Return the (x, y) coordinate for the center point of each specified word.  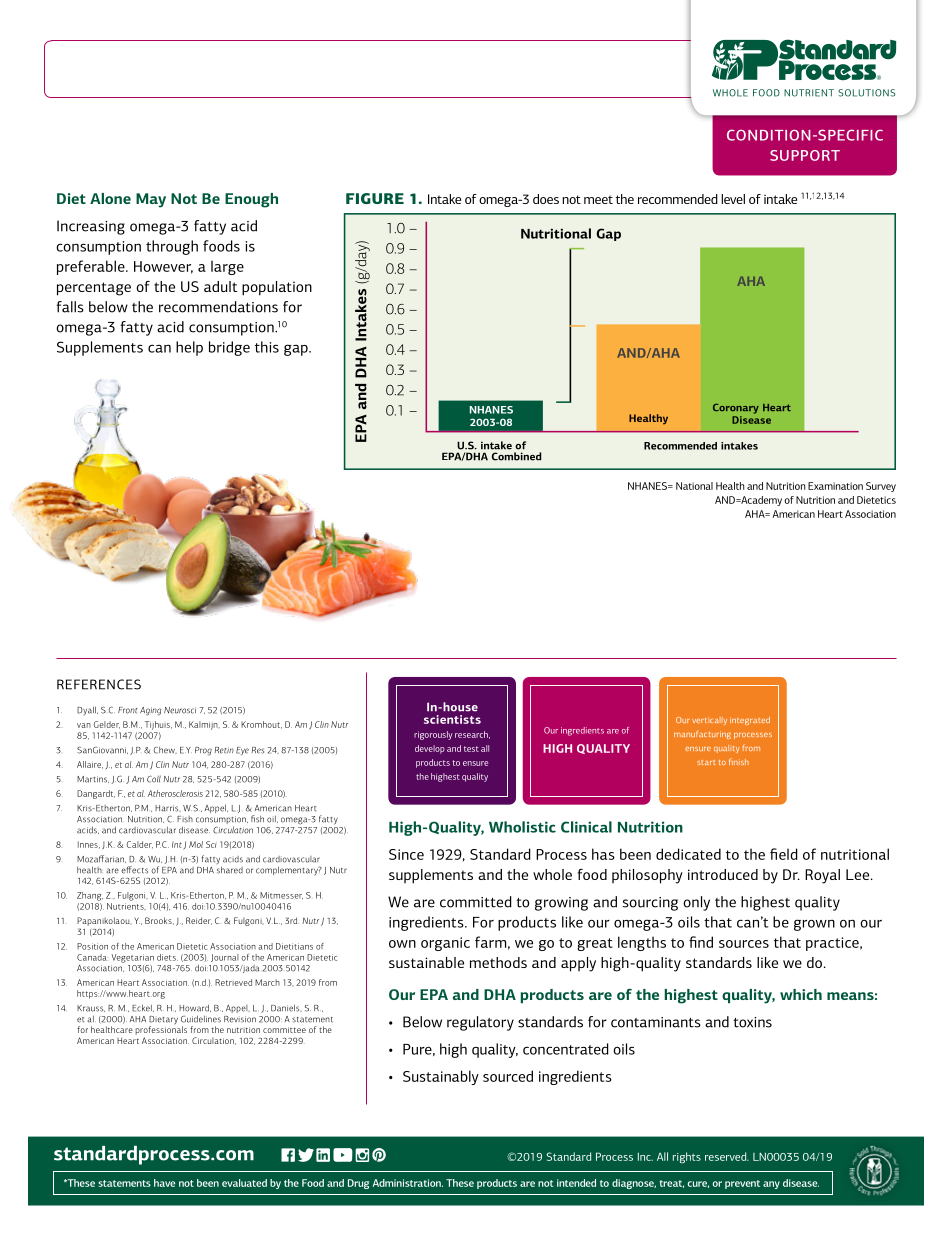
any (771, 1185)
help (189, 348)
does (546, 199)
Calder (140, 845)
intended (576, 1183)
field (784, 854)
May (151, 200)
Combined (516, 456)
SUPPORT (805, 155)
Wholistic (522, 827)
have (164, 1183)
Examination (835, 486)
